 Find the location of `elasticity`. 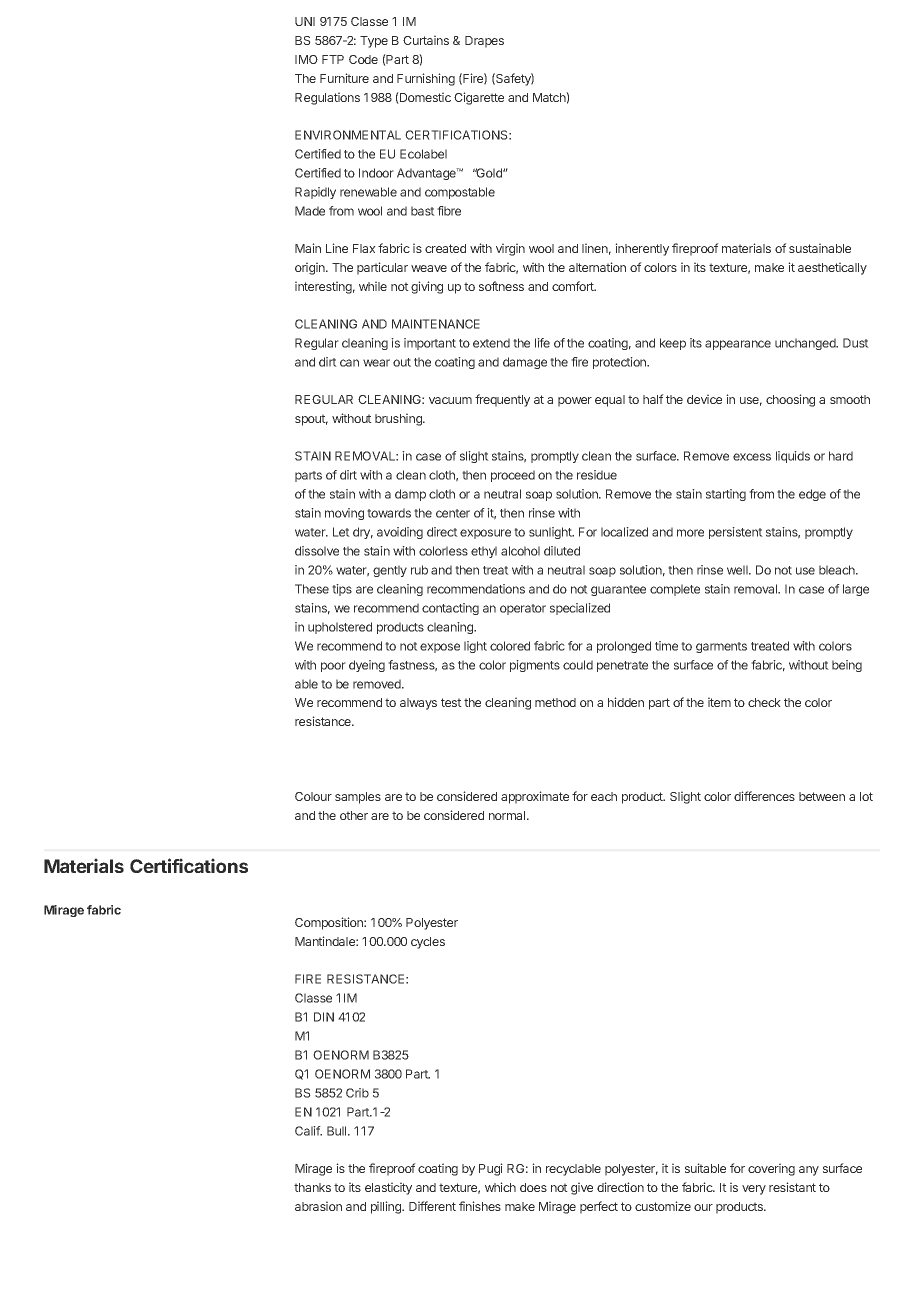

elasticity is located at coordinates (388, 1188).
